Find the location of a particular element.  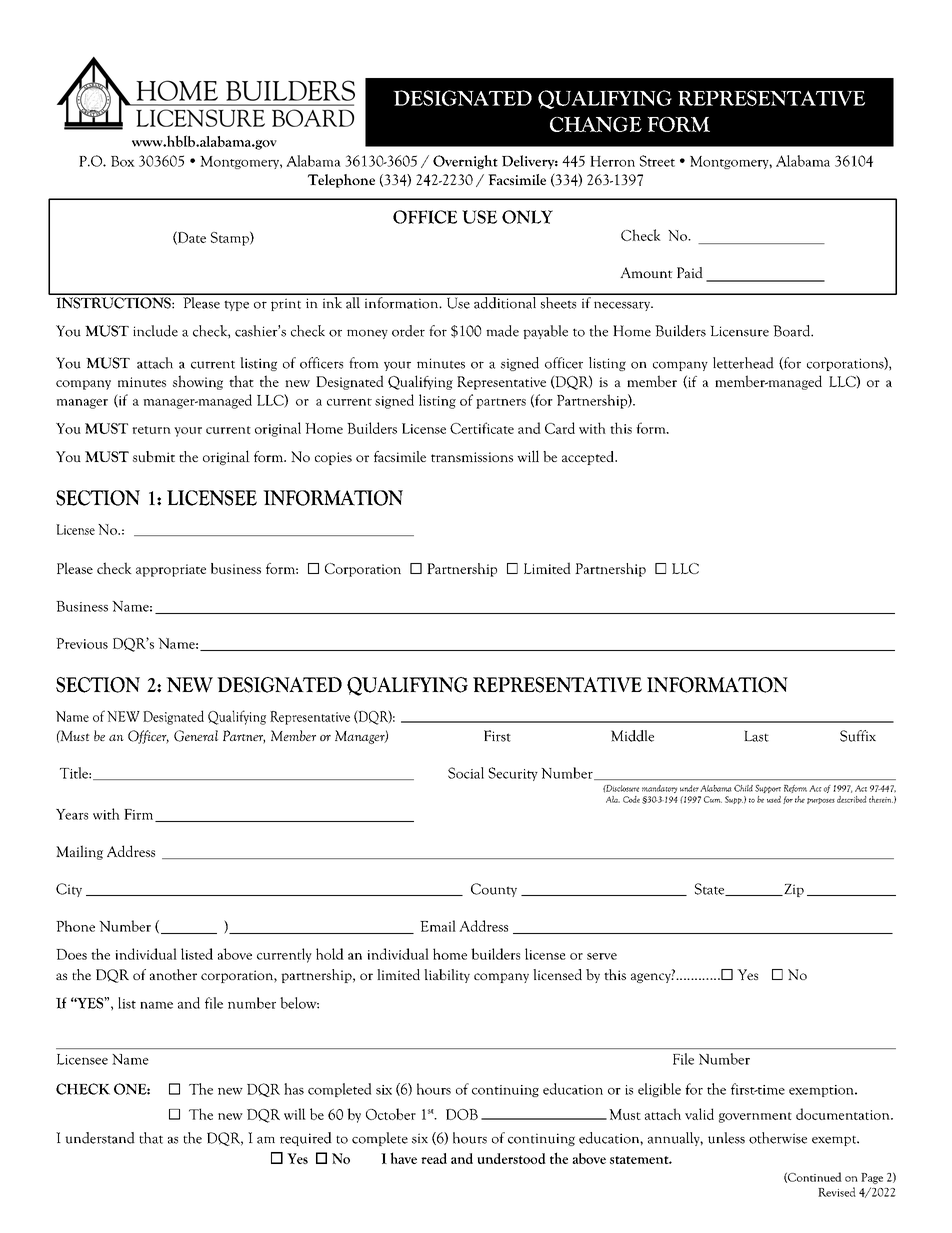

required is located at coordinates (306, 1139).
